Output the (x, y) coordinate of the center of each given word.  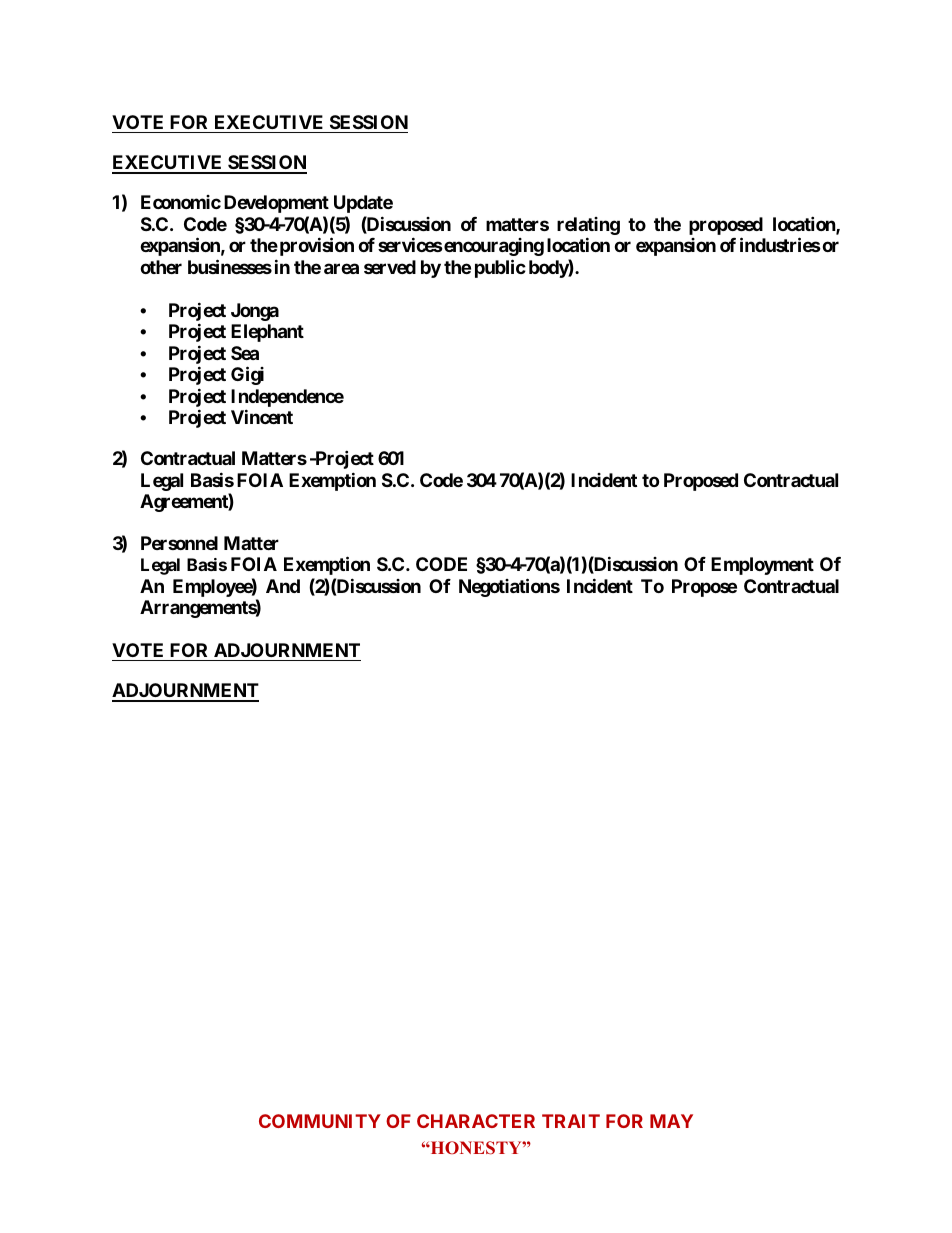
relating (588, 227)
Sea (245, 353)
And (283, 586)
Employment (762, 566)
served (390, 267)
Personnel (179, 543)
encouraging (493, 247)
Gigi (247, 375)
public (500, 268)
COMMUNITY (320, 1121)
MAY (671, 1121)
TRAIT (571, 1121)
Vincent (262, 416)
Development (276, 204)
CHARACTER (476, 1121)
